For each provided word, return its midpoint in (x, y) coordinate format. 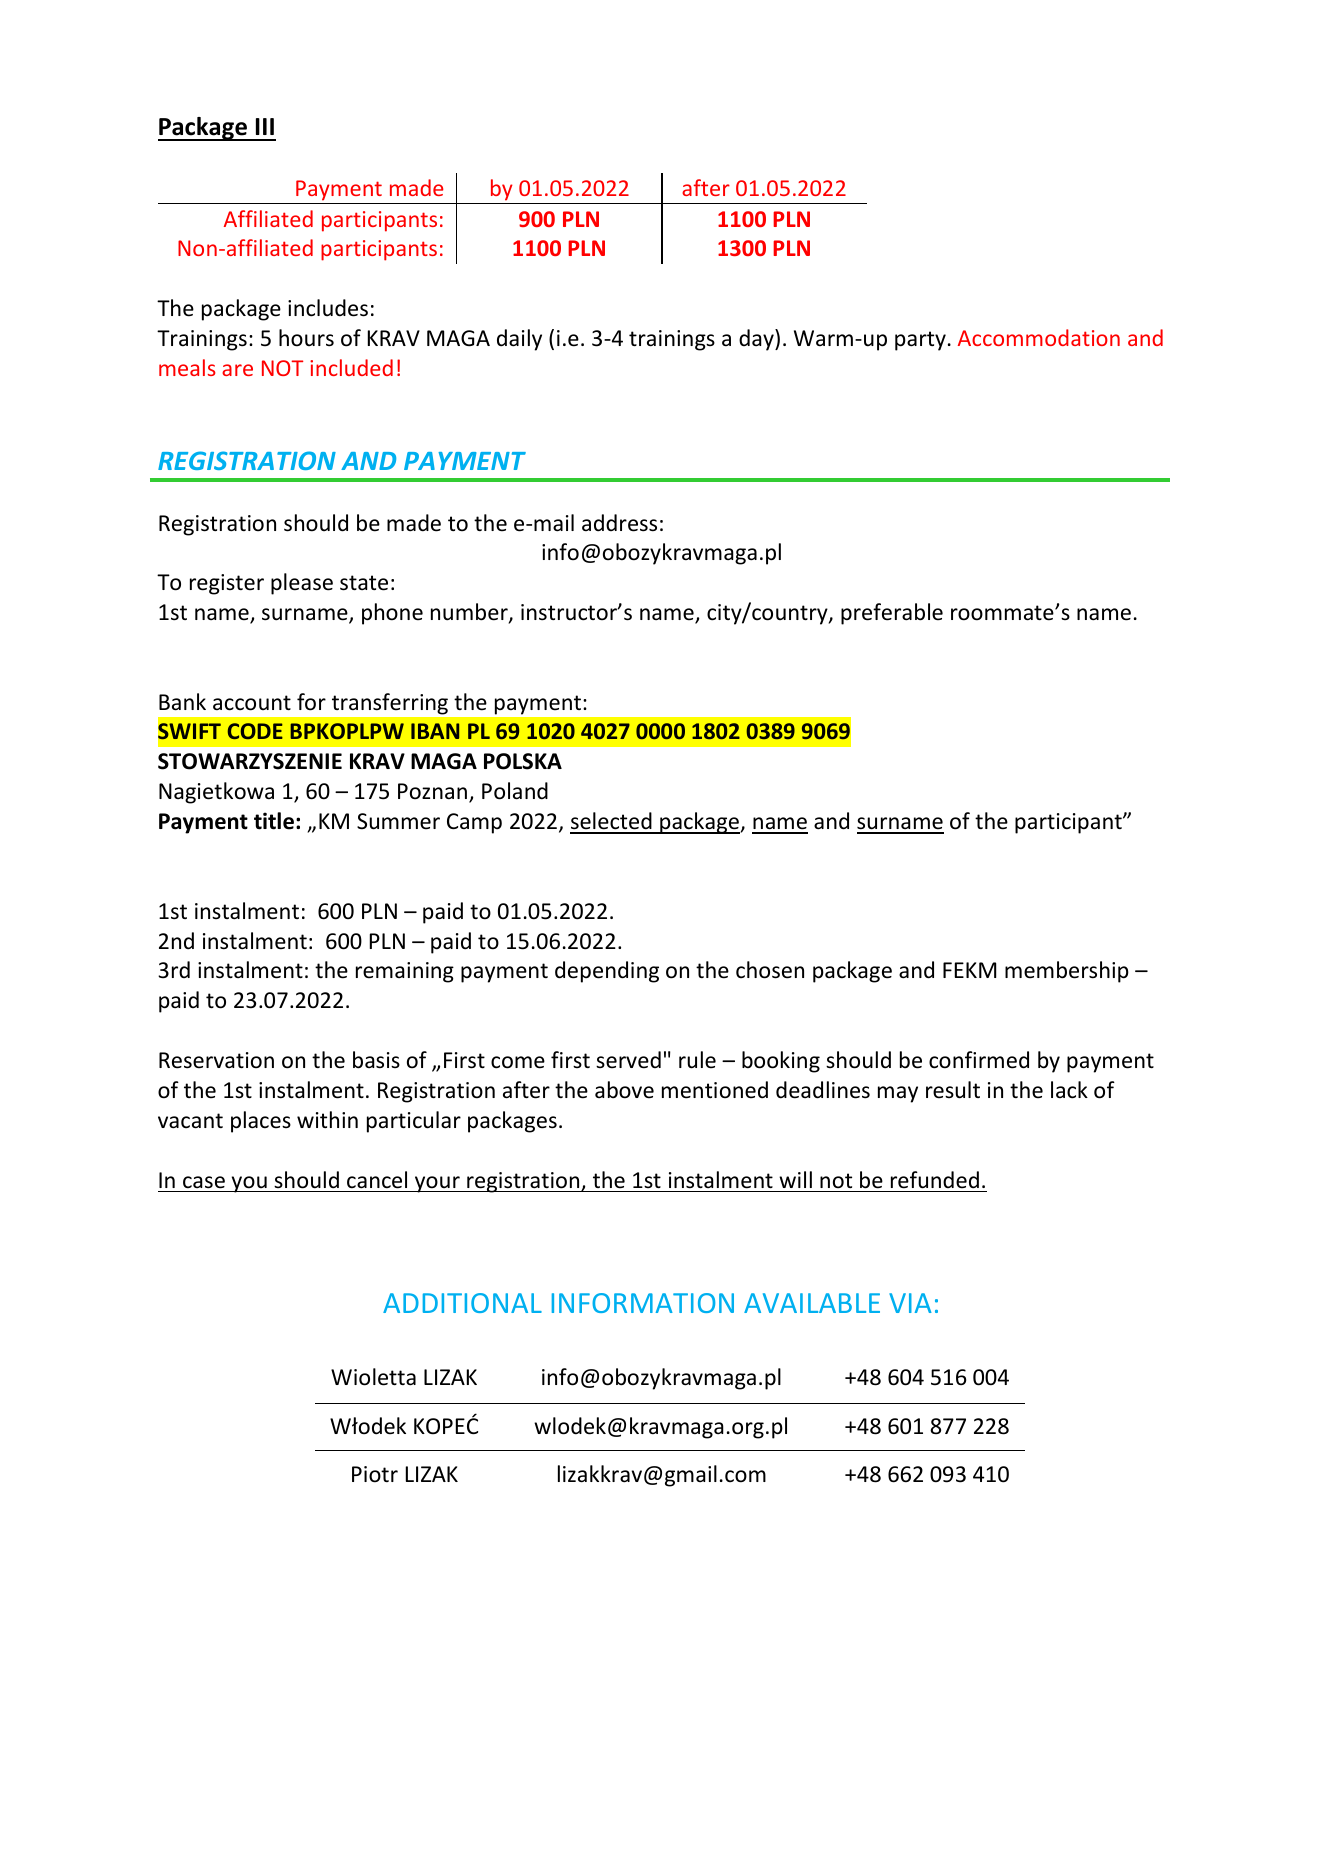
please (302, 584)
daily (519, 340)
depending (607, 972)
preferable (892, 614)
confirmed (979, 1060)
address (619, 523)
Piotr (375, 1474)
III (265, 126)
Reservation (216, 1060)
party (920, 341)
